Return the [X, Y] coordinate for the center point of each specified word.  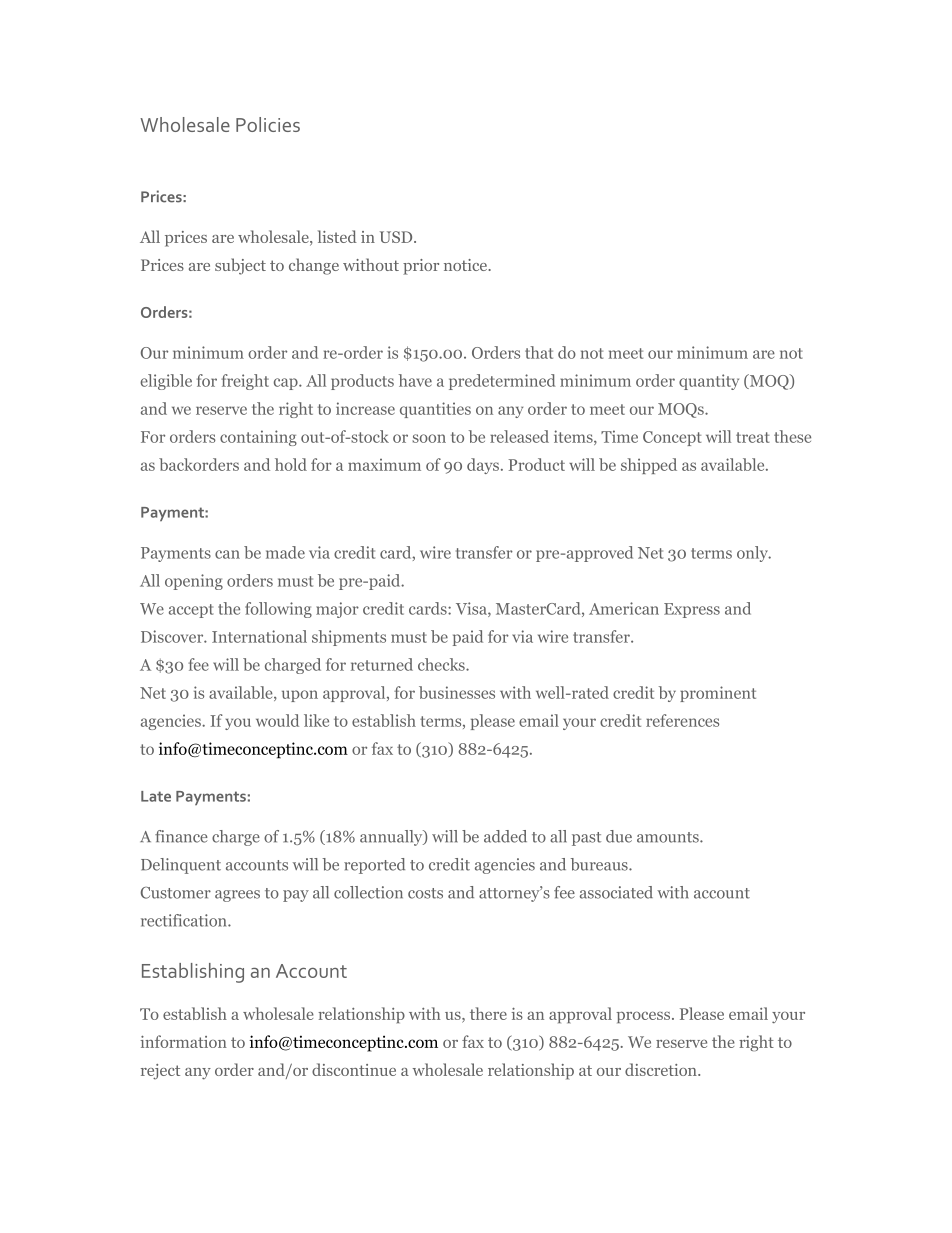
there [488, 1013]
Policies [268, 124]
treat [753, 437]
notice [466, 265]
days [483, 466]
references [682, 720]
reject [160, 1072]
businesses [457, 692]
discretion [662, 1069]
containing [258, 438]
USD [397, 237]
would [277, 720]
